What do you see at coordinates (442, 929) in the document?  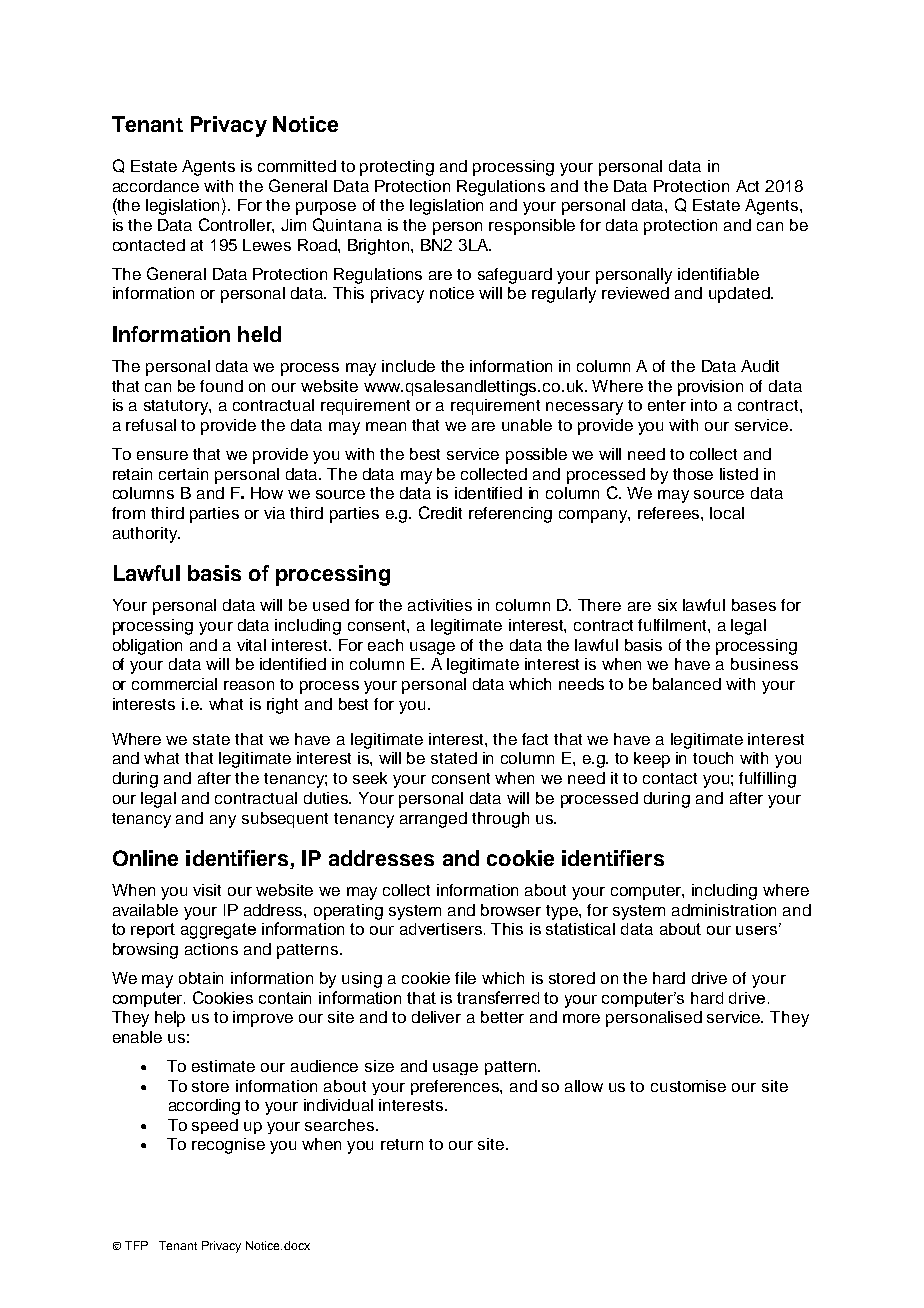 I see `advertisers` at bounding box center [442, 929].
